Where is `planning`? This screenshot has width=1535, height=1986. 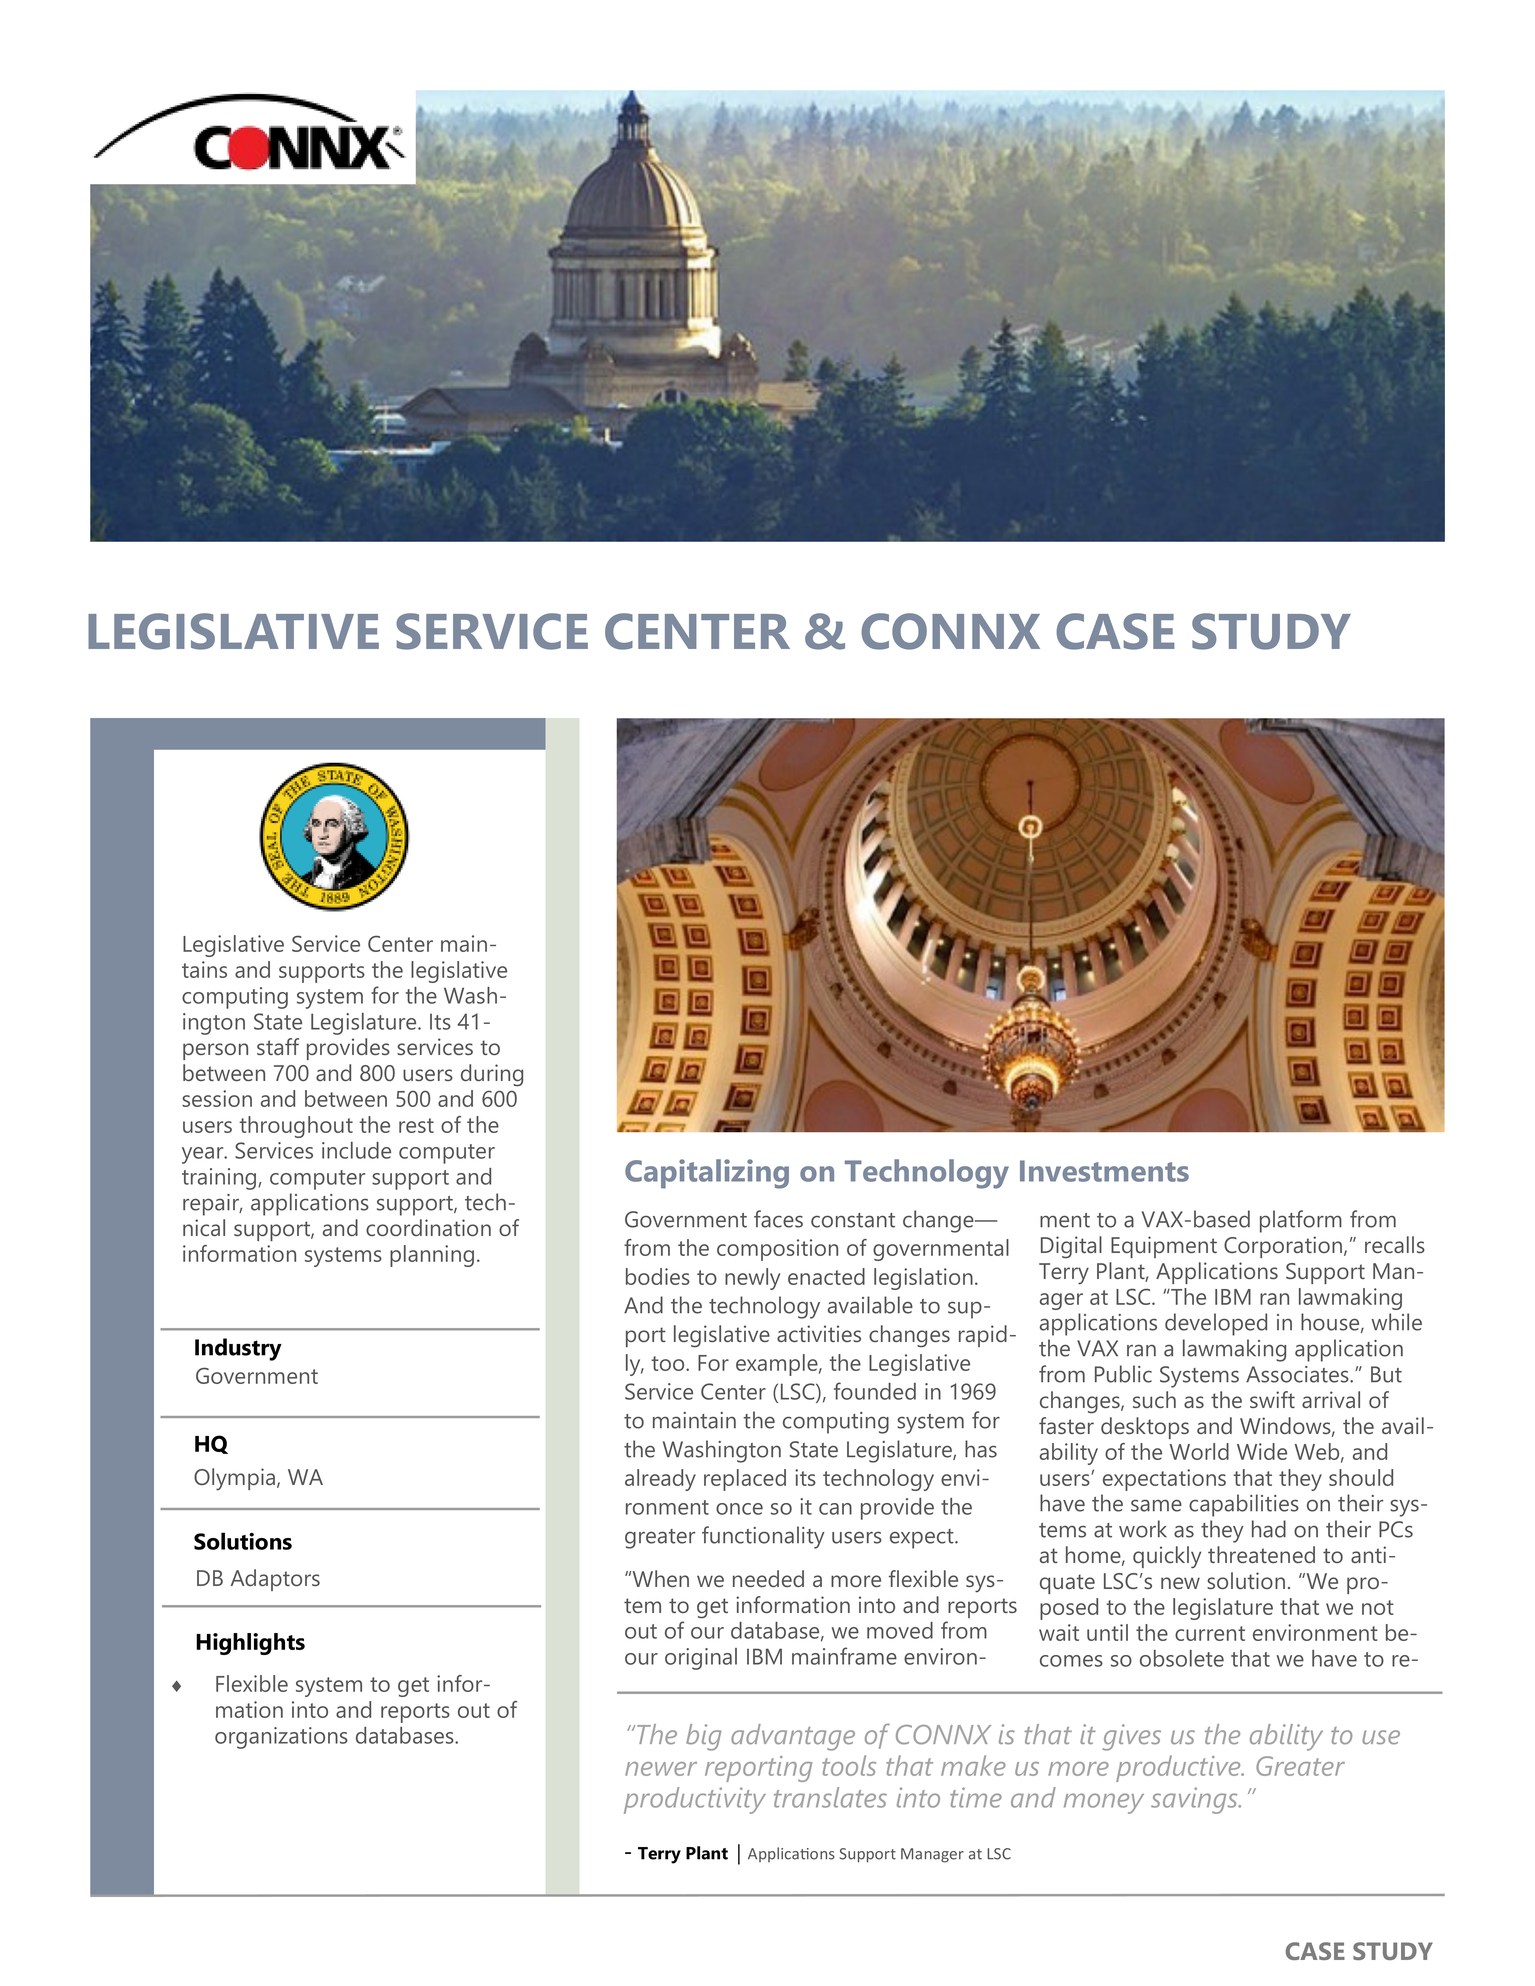 planning is located at coordinates (432, 1256).
